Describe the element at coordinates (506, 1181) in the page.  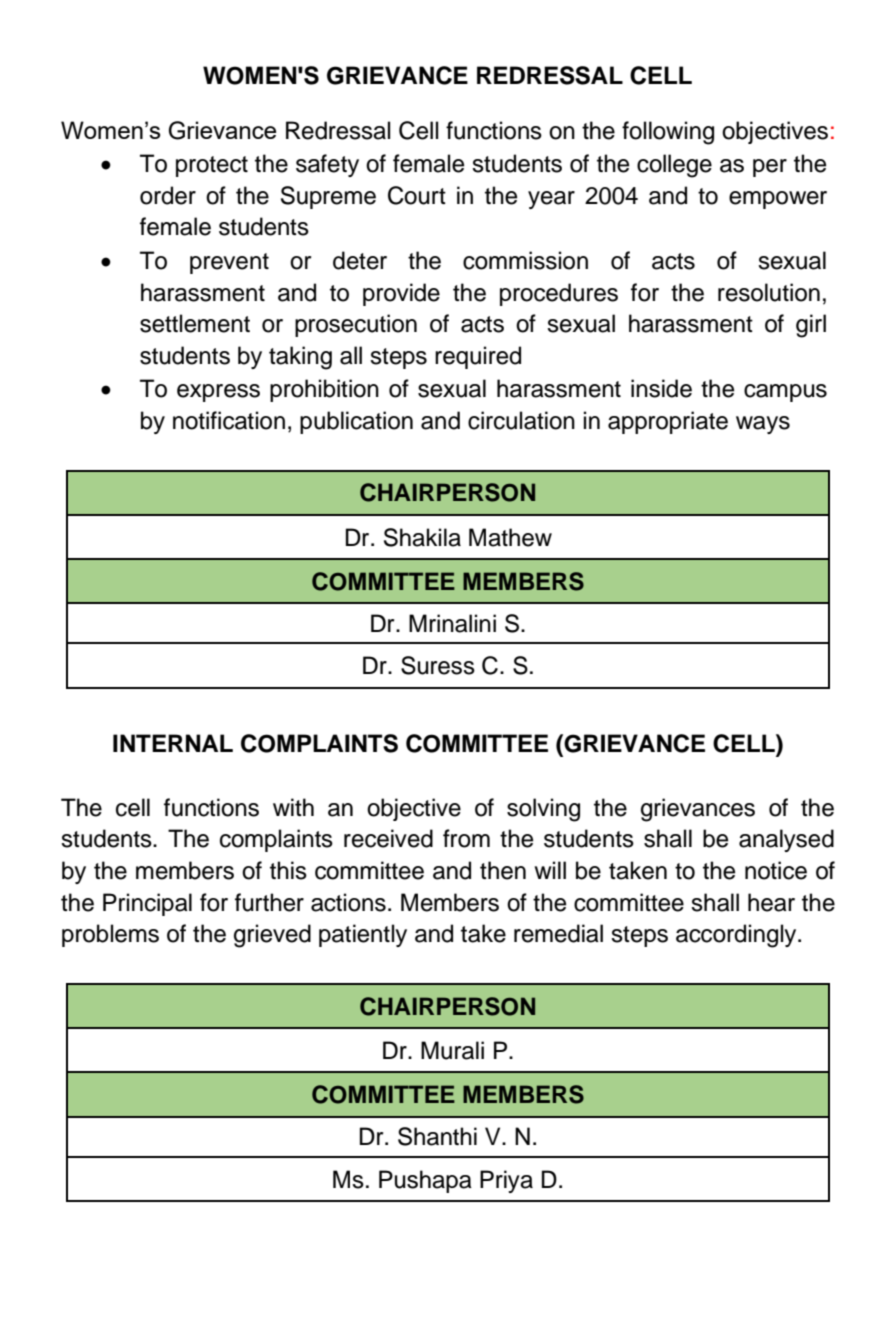
I see `Priya` at that location.
